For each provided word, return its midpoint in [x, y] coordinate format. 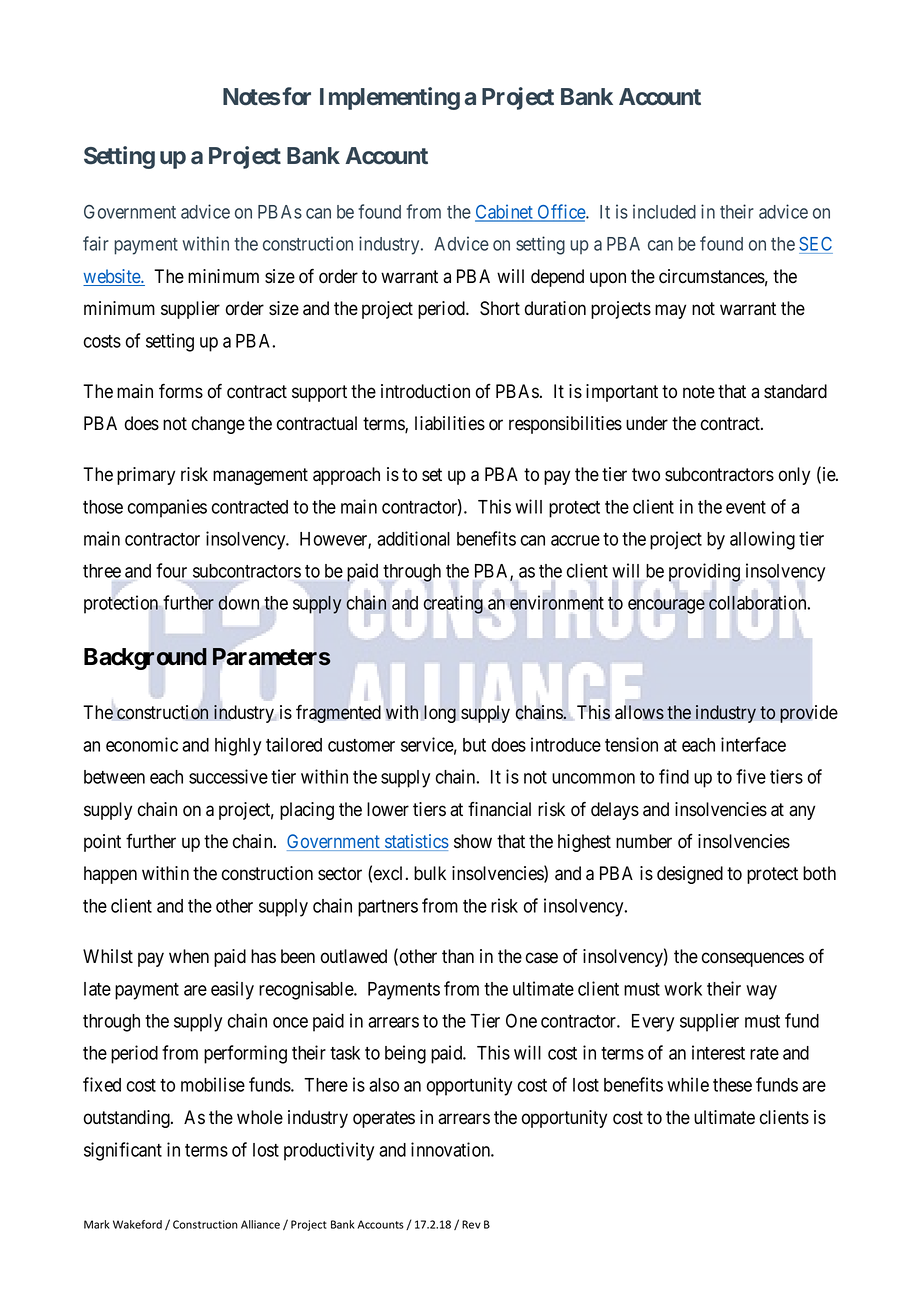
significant [123, 1151]
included [664, 211]
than [458, 956]
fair [96, 243]
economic [142, 744]
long [438, 714]
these [732, 1085]
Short [500, 308]
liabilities [450, 423]
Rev [471, 1224]
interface [753, 744]
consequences [753, 959]
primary [146, 476]
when [189, 956]
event [746, 507]
